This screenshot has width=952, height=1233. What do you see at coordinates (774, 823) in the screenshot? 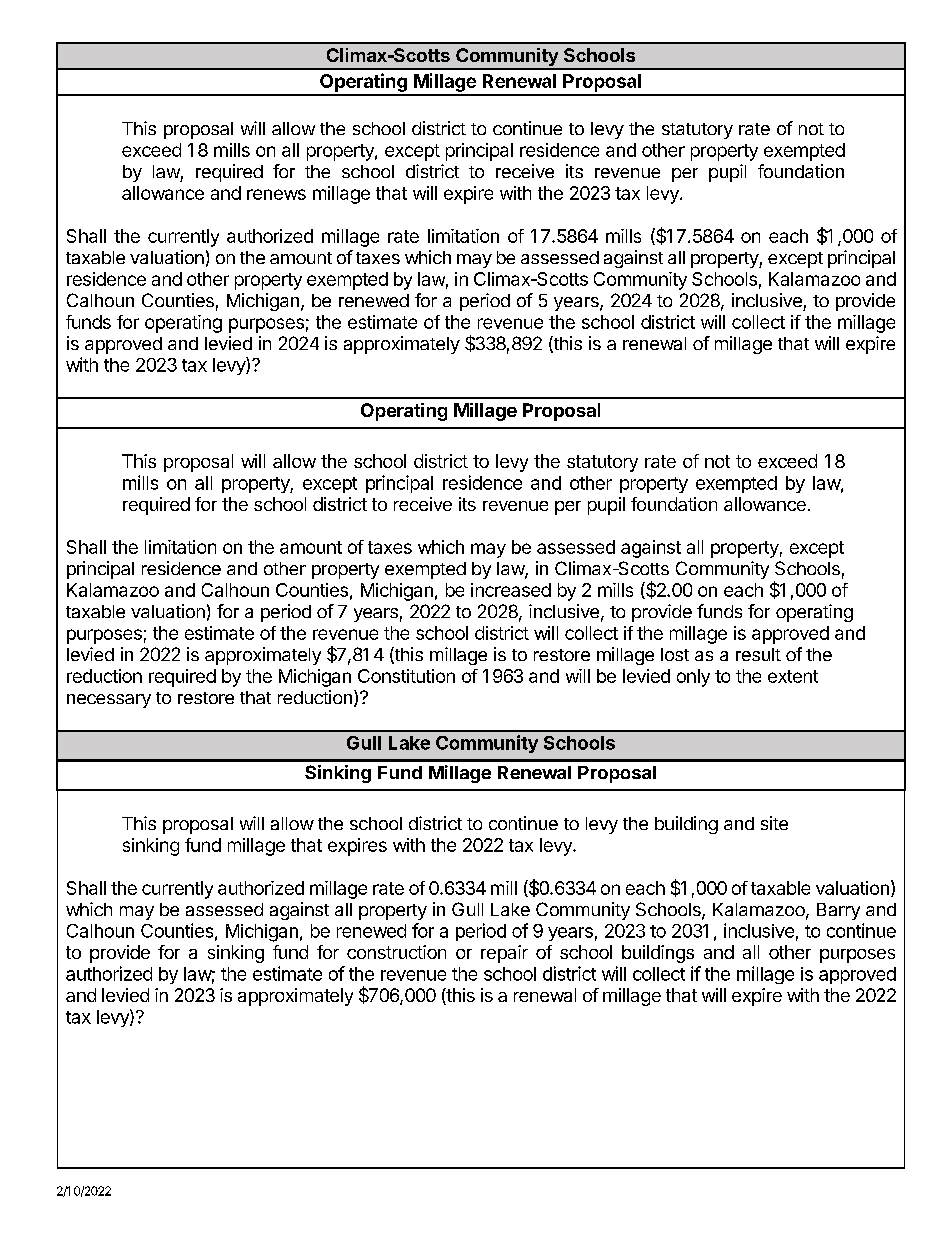
I see `site` at bounding box center [774, 823].
